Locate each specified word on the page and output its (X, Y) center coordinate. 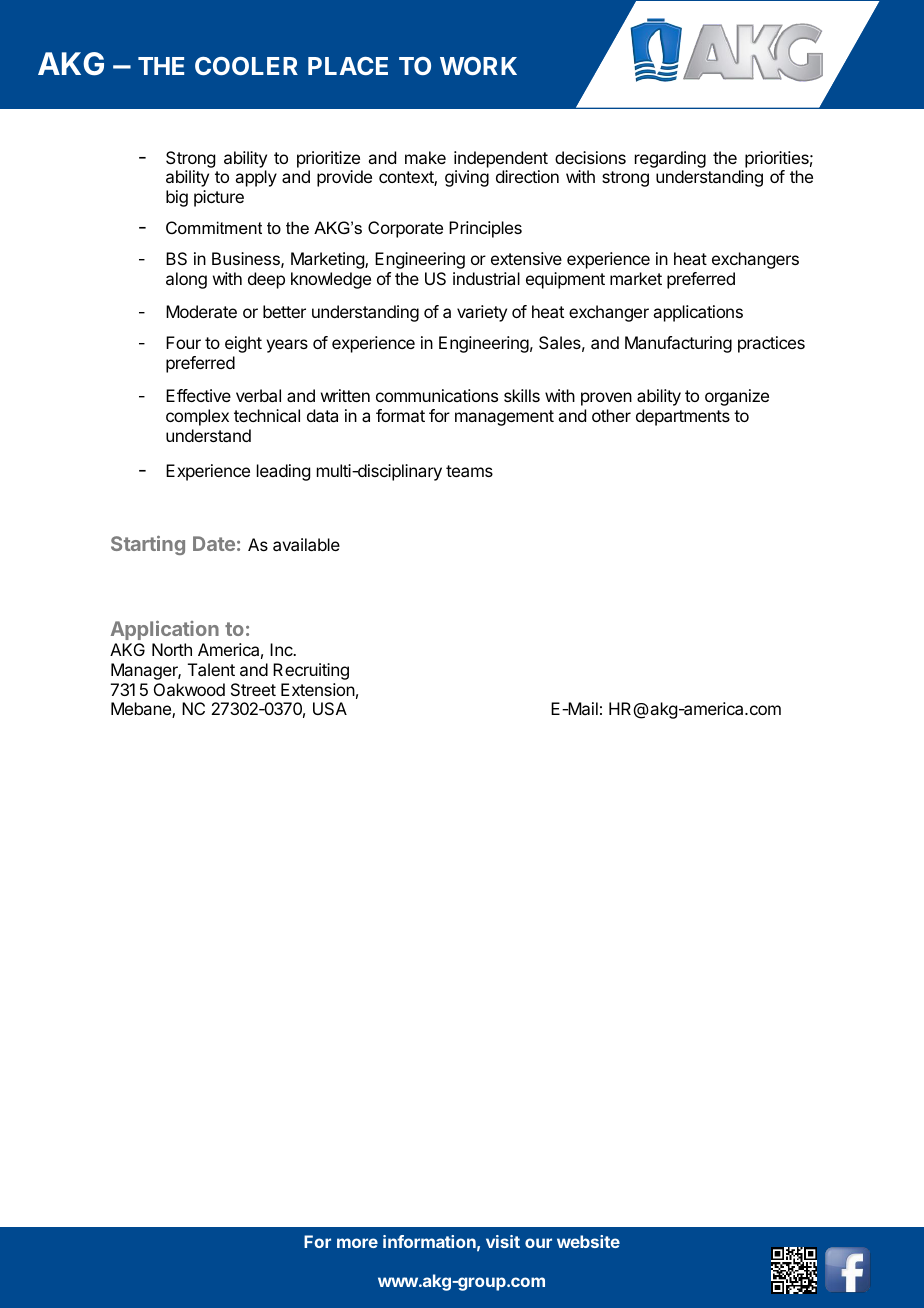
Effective (198, 395)
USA (330, 708)
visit (503, 1241)
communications (437, 395)
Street (253, 689)
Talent (211, 669)
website (588, 1241)
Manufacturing (678, 344)
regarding (670, 159)
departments (683, 417)
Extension (318, 689)
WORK (478, 66)
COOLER (246, 66)
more (357, 1243)
